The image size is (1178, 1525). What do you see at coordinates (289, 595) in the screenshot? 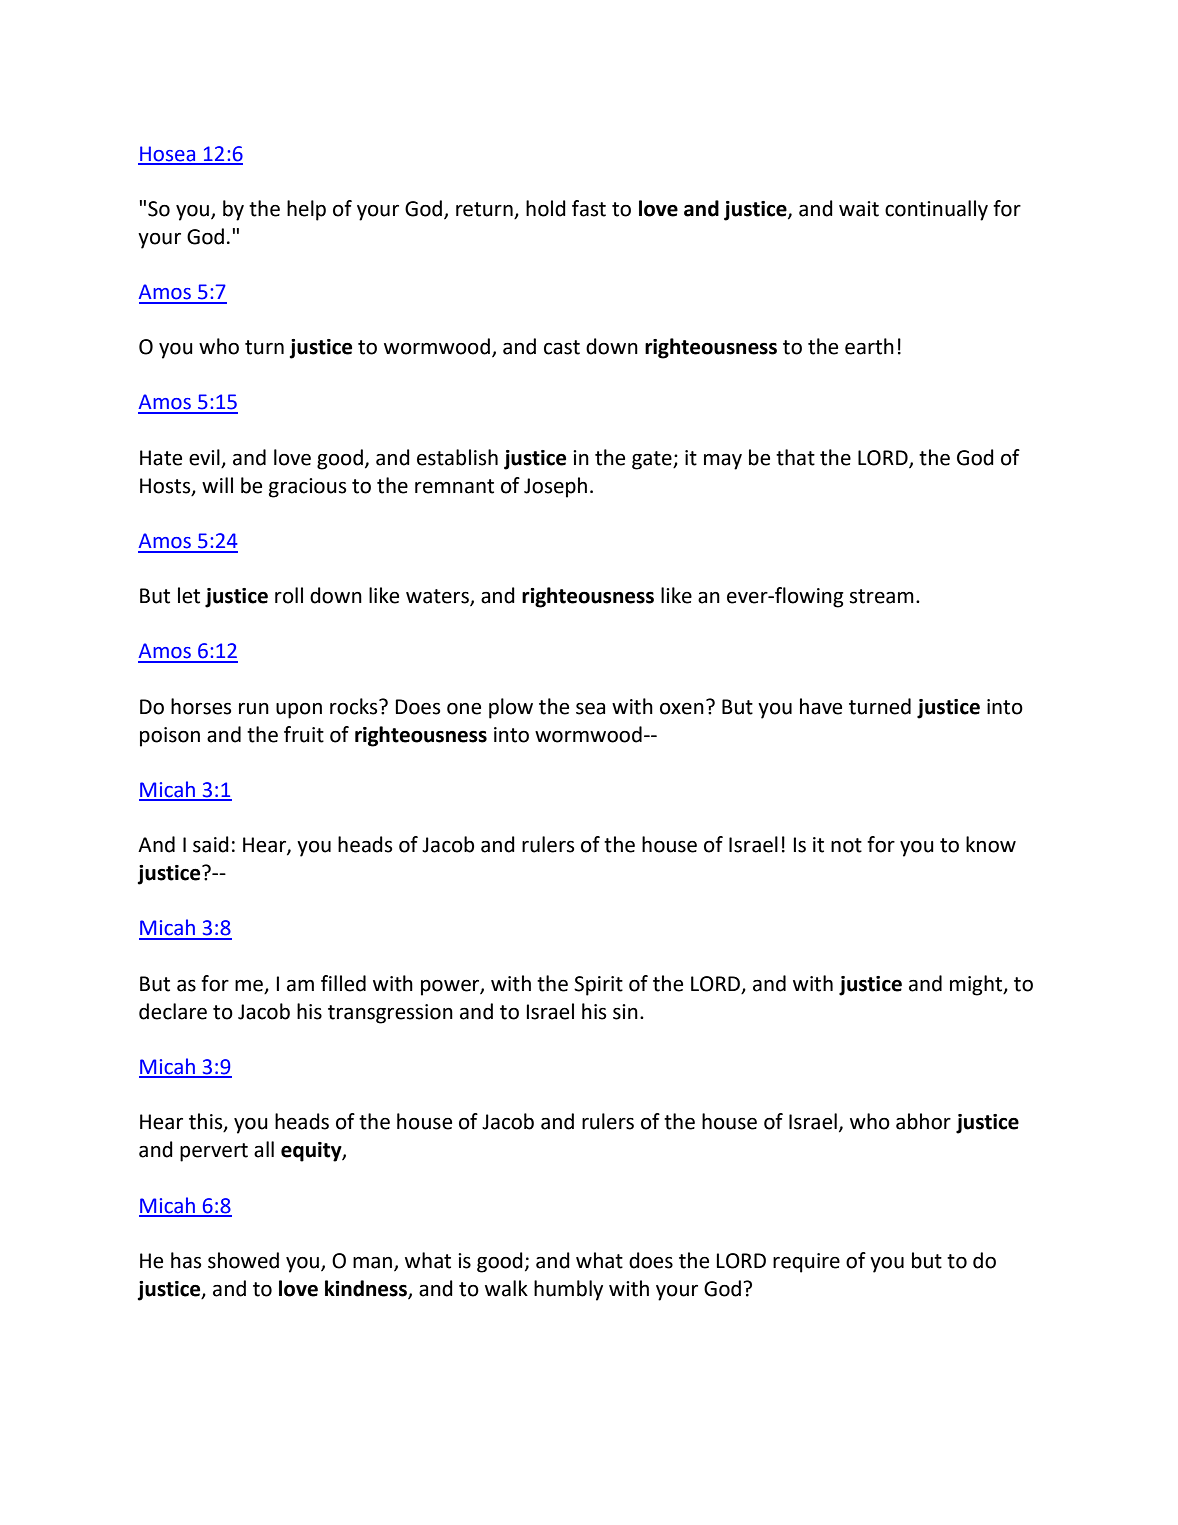
I see `roll` at bounding box center [289, 595].
